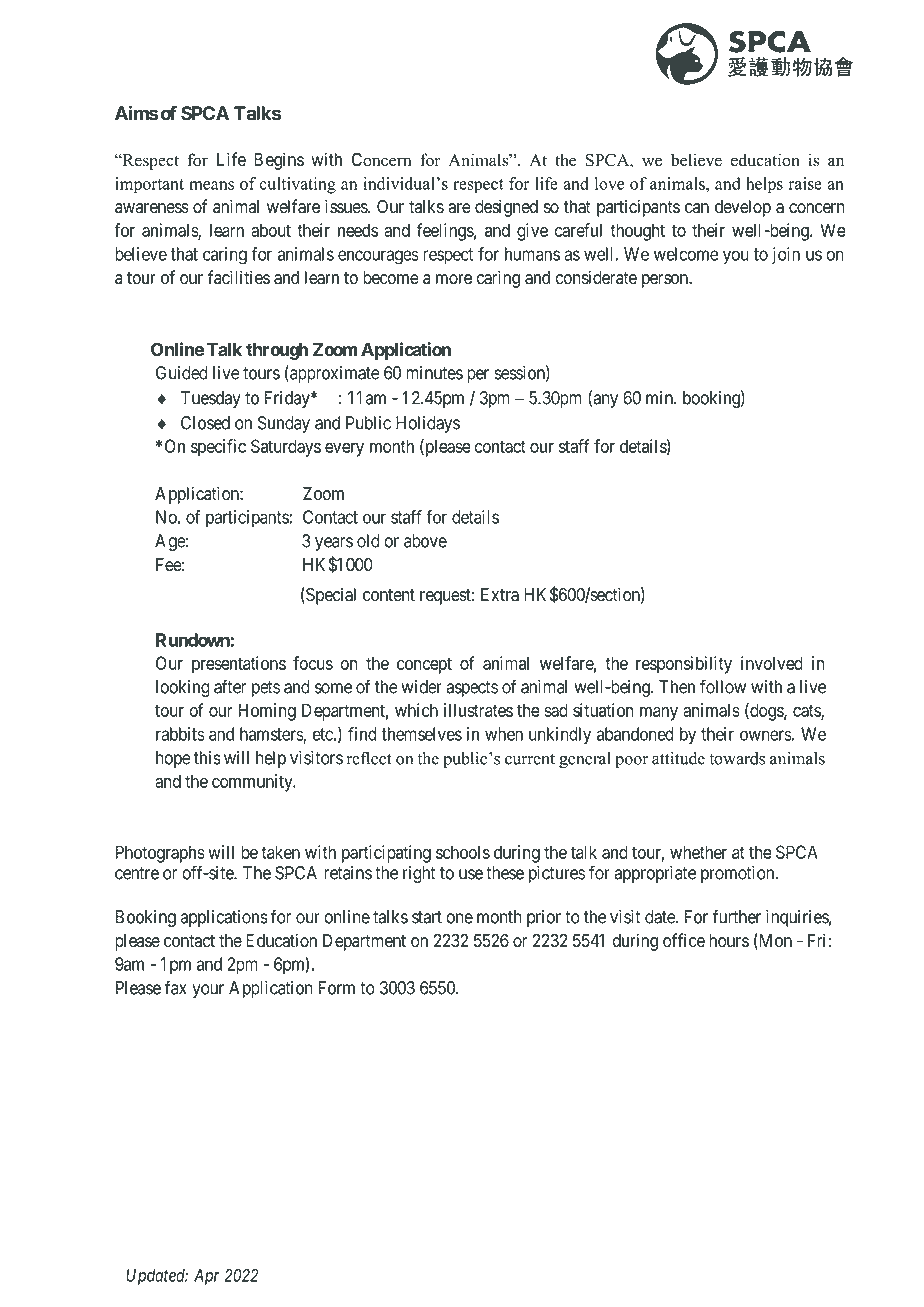 Image resolution: width=924 pixels, height=1307 pixels. What do you see at coordinates (206, 1277) in the screenshot?
I see `Apr` at bounding box center [206, 1277].
